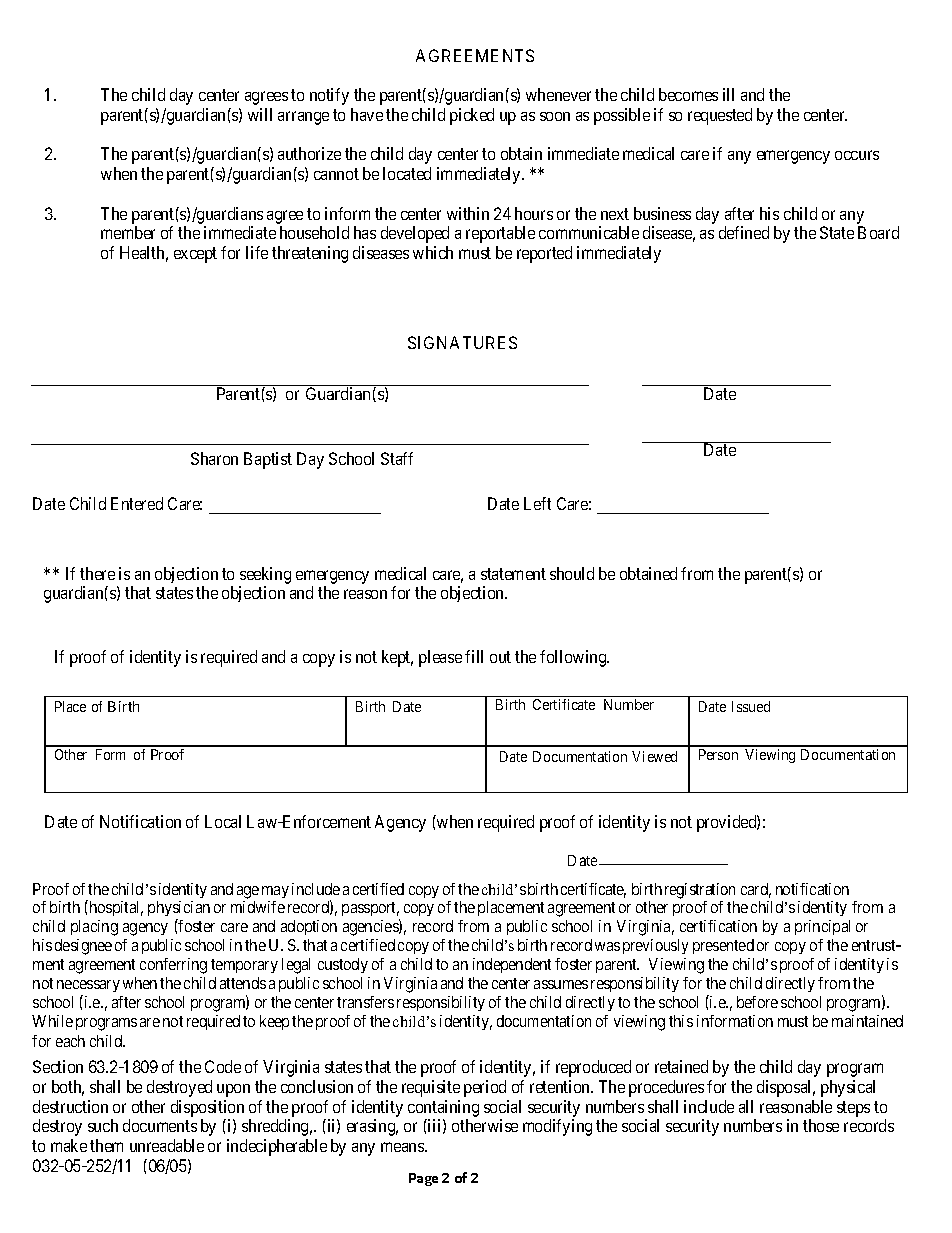  What do you see at coordinates (751, 706) in the screenshot?
I see `Issued` at bounding box center [751, 706].
